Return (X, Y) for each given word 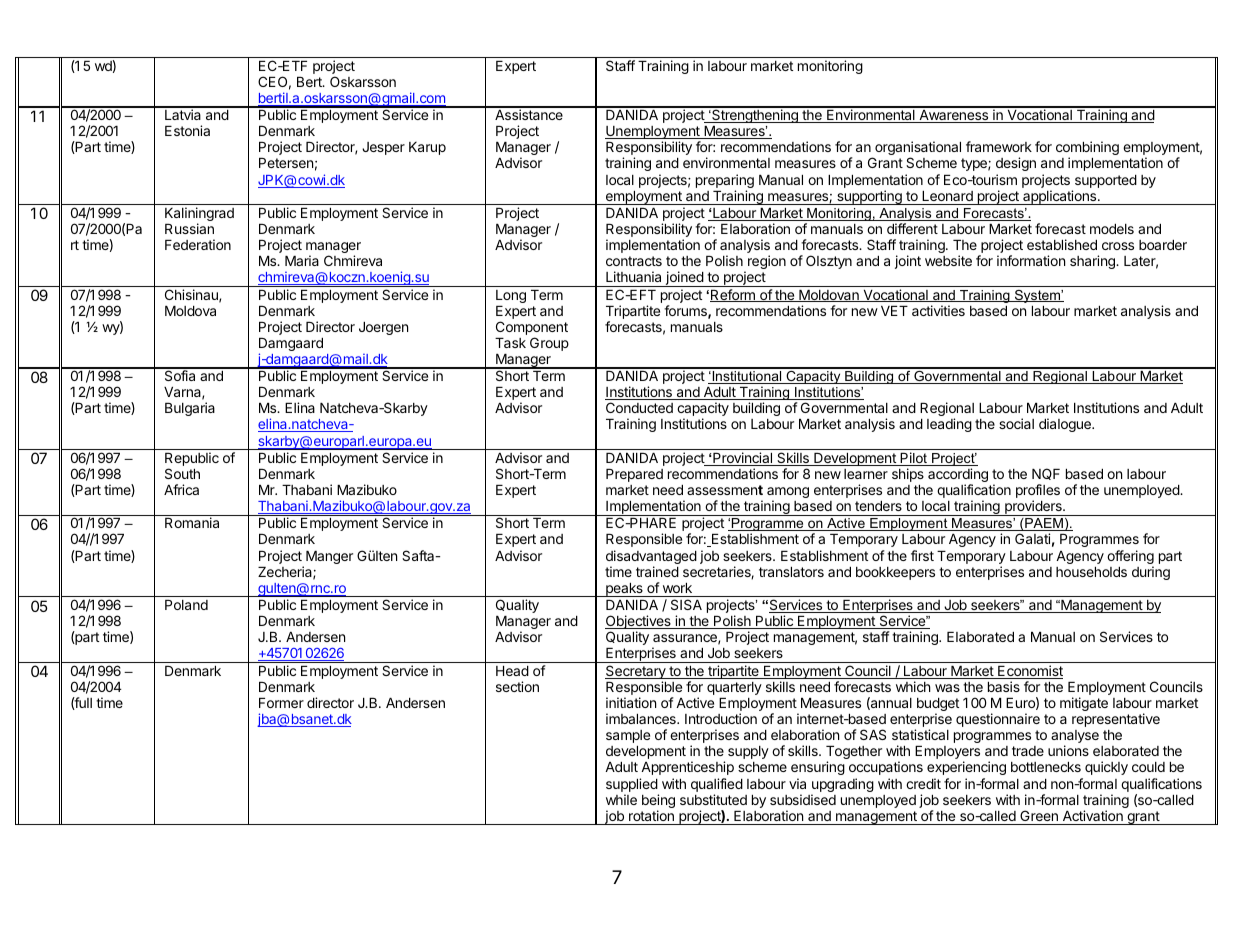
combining (1087, 149)
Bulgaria (190, 409)
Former (281, 703)
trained (657, 571)
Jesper (383, 148)
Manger (329, 557)
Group (549, 344)
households (1091, 572)
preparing (725, 182)
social (1016, 423)
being (658, 802)
